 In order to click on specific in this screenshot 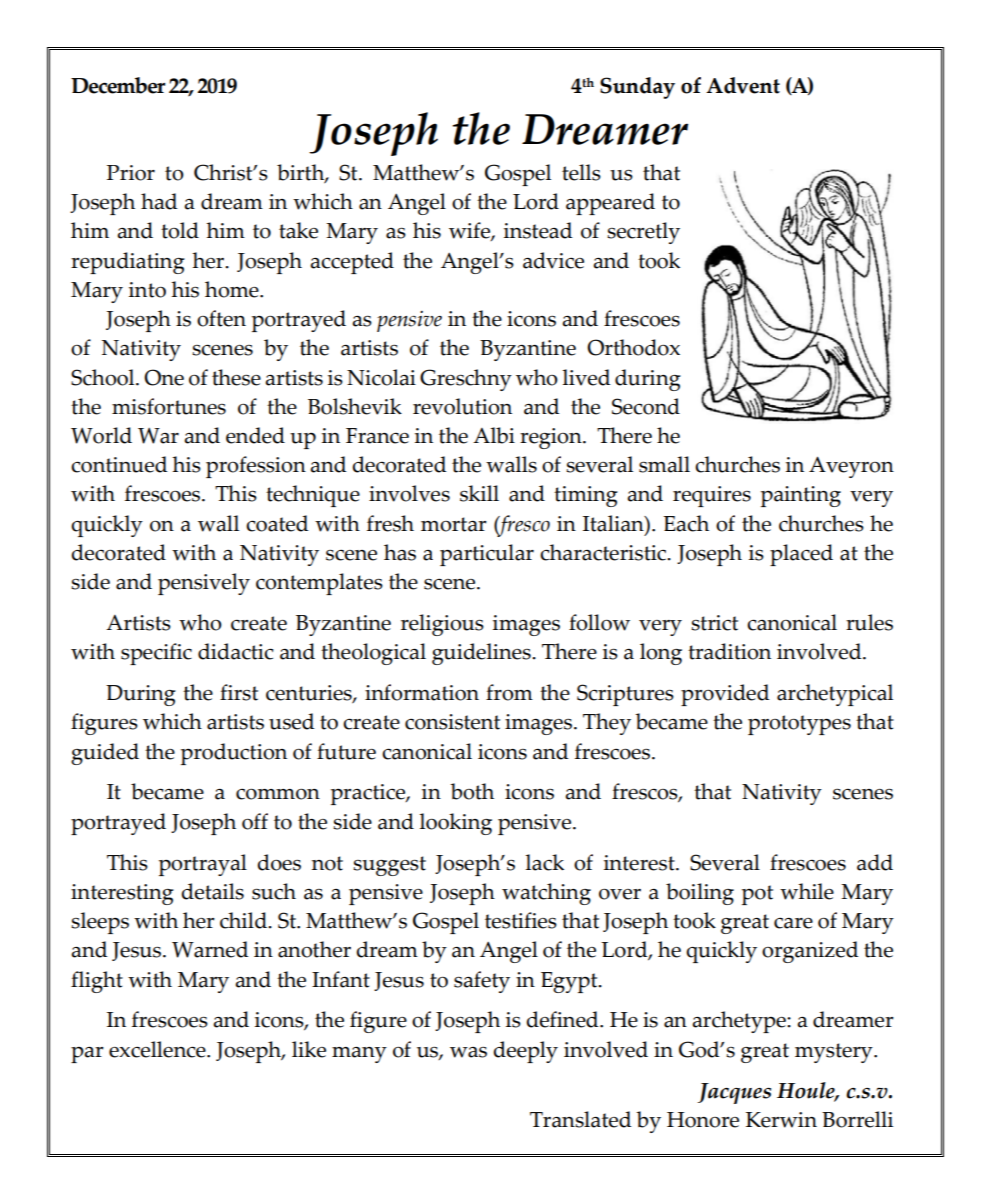, I will do `click(156, 654)`.
